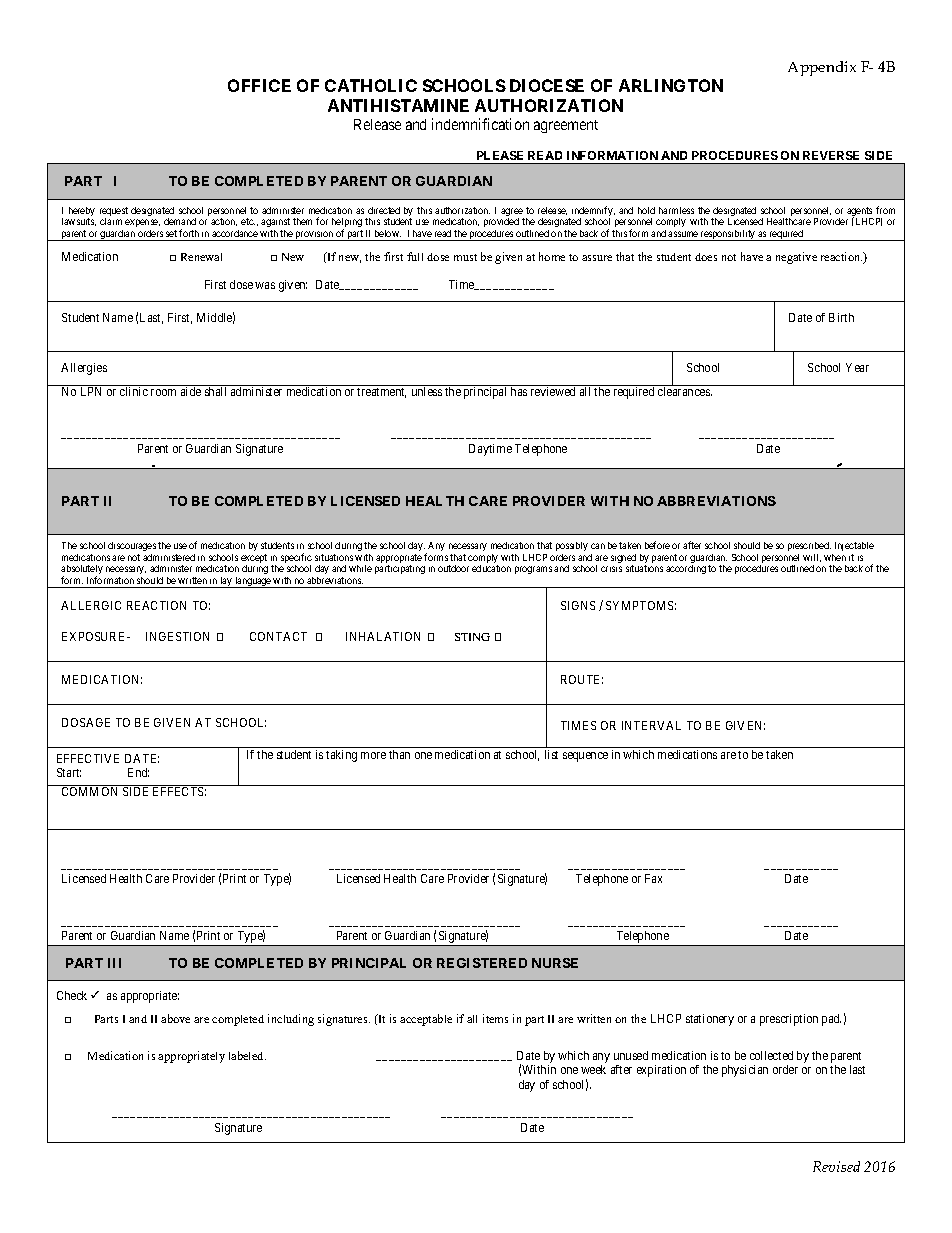 The height and width of the screenshot is (1233, 952). I want to click on labeled, so click(247, 1055).
